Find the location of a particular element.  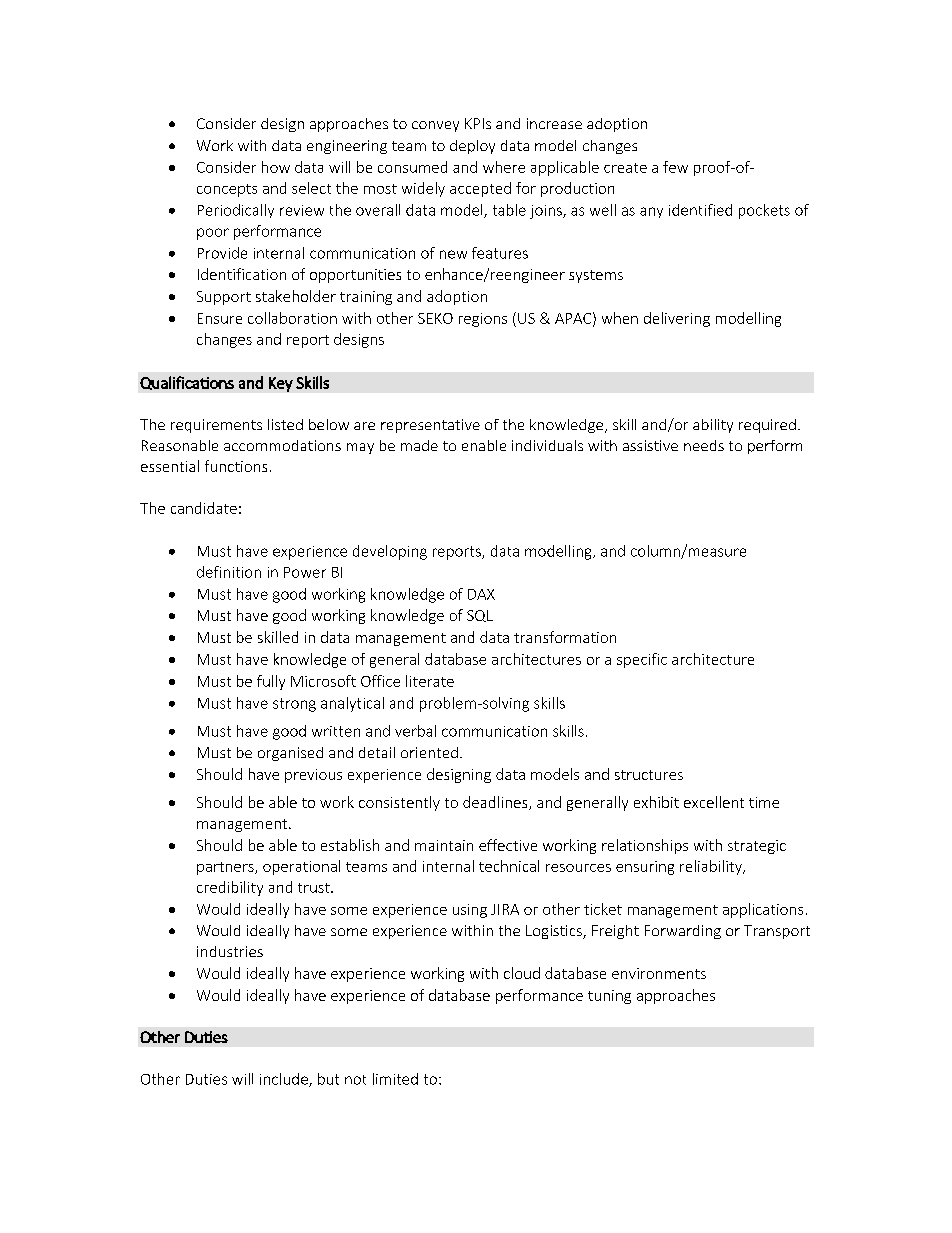

structures is located at coordinates (649, 775).
